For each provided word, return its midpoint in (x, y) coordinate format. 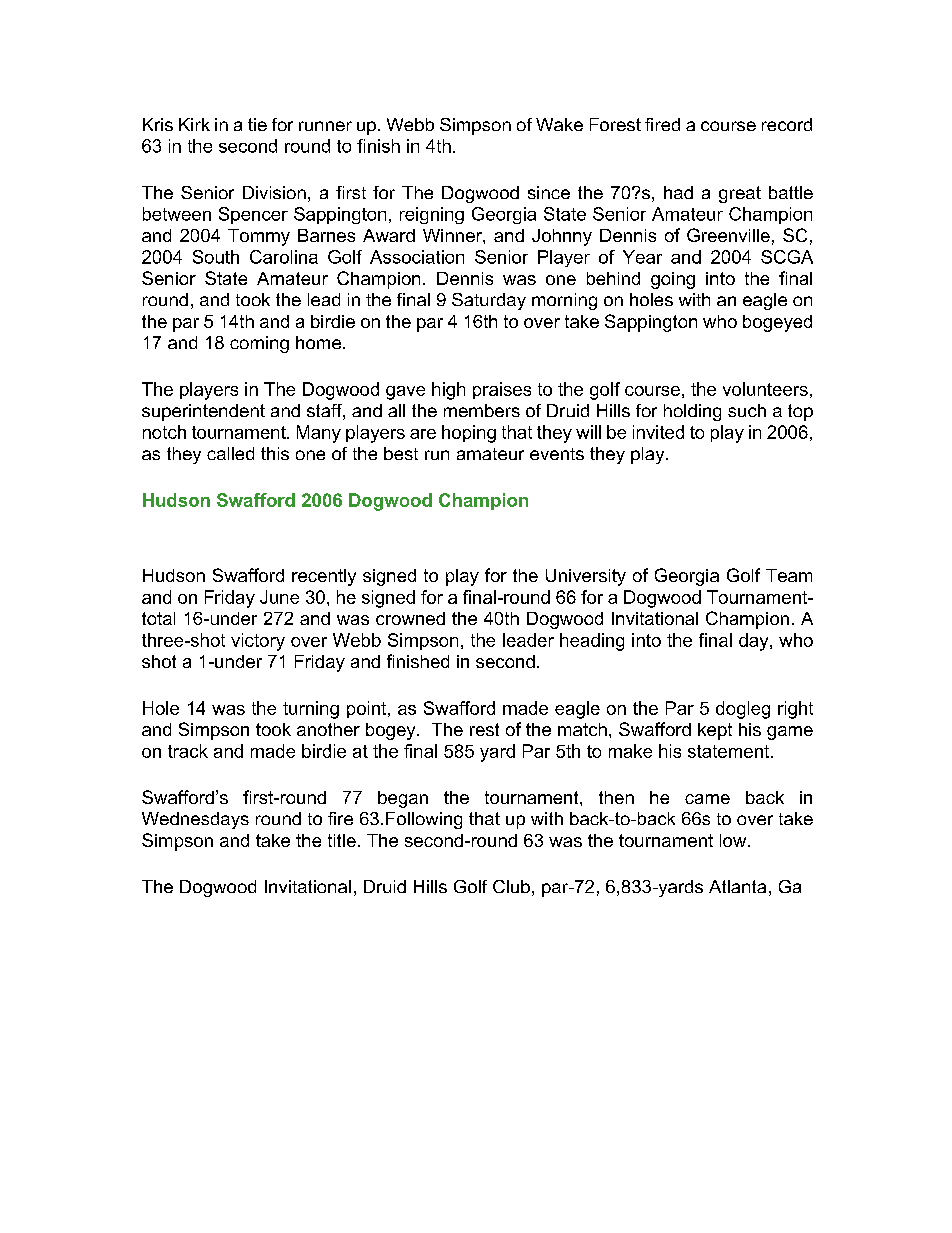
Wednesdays (195, 820)
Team (789, 575)
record (787, 124)
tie (257, 124)
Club (511, 886)
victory (258, 642)
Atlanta (737, 886)
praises (502, 390)
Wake (559, 124)
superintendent (203, 412)
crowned (410, 618)
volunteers (765, 389)
